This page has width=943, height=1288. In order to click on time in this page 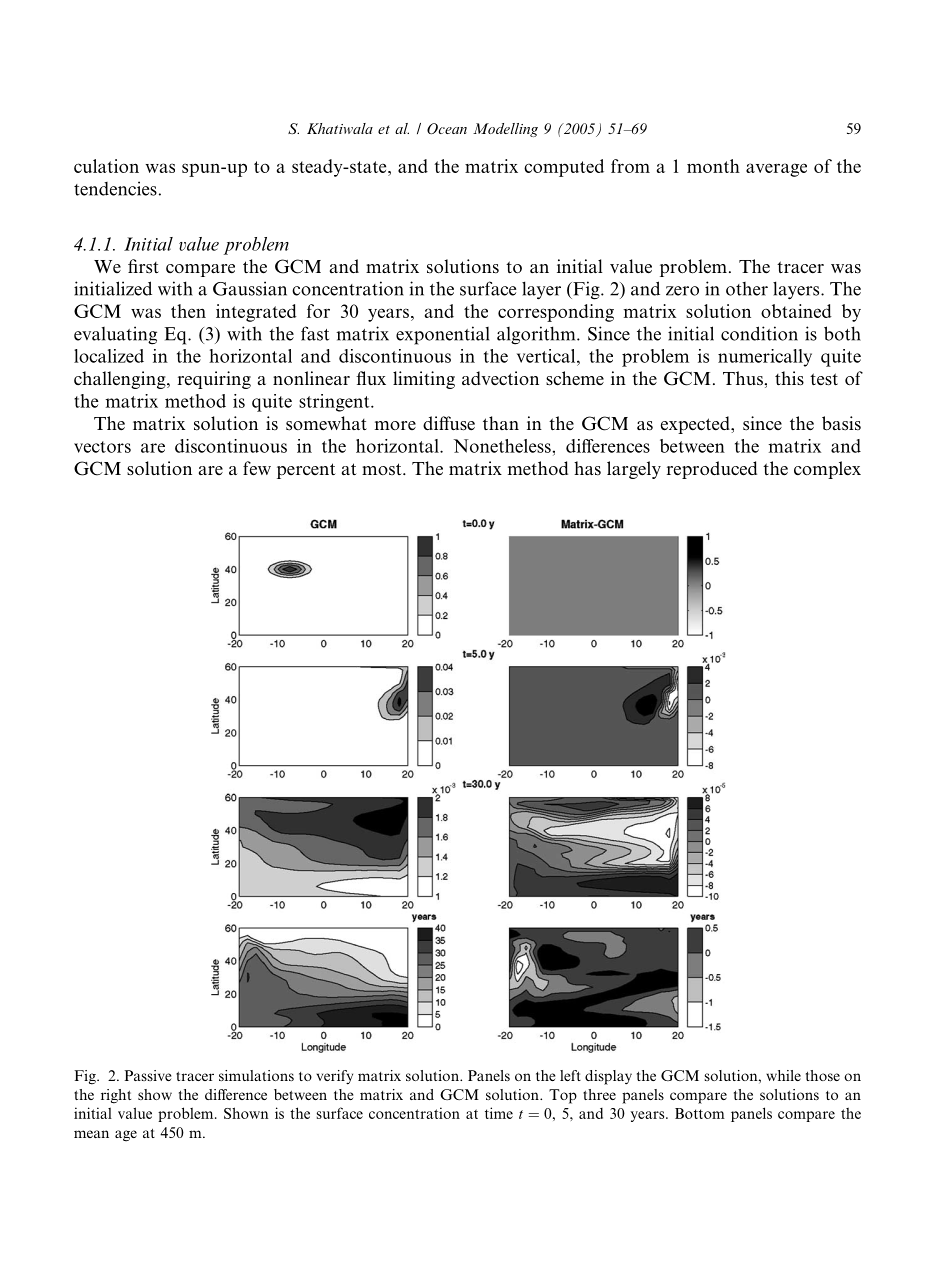, I will do `click(499, 1113)`.
